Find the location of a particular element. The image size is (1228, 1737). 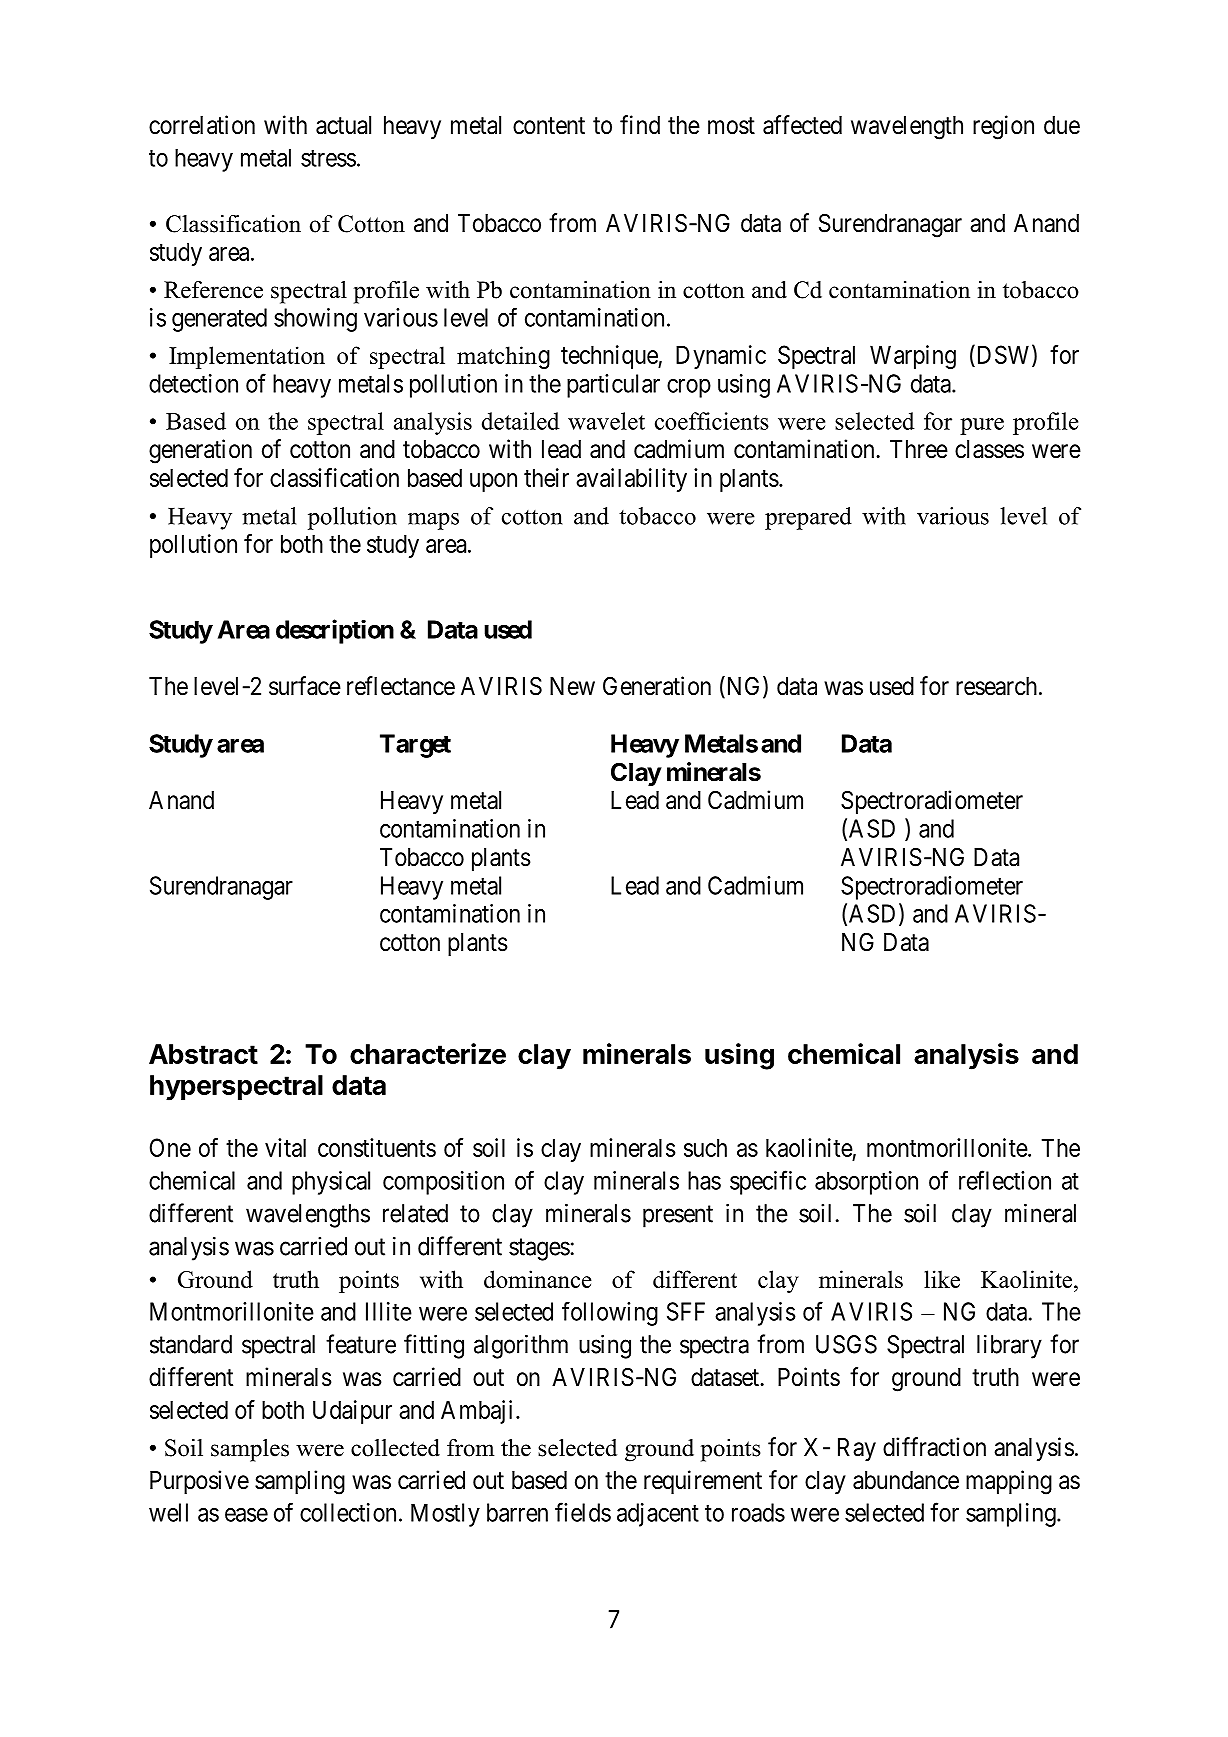

stress is located at coordinates (328, 158).
